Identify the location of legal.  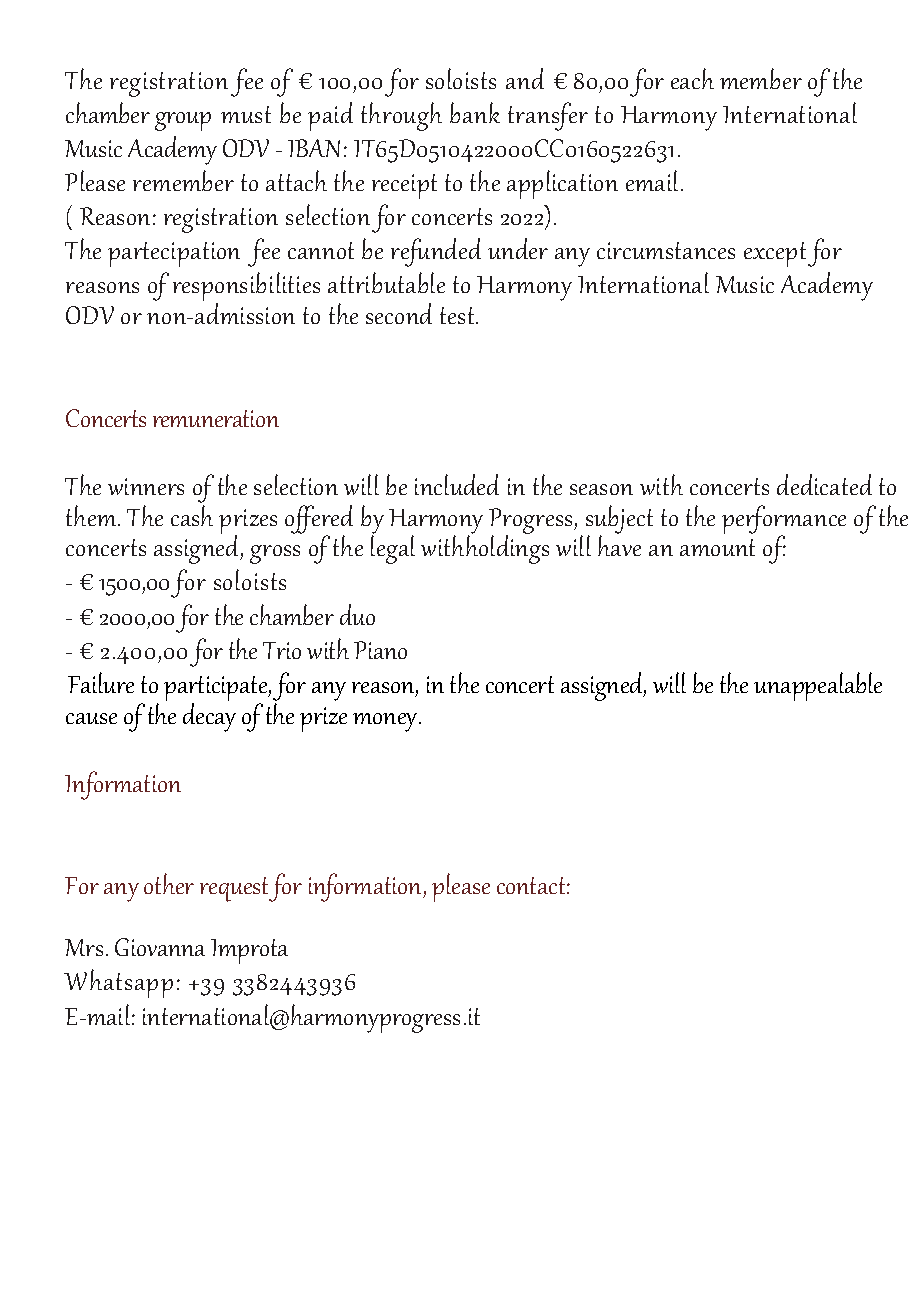
(393, 549).
